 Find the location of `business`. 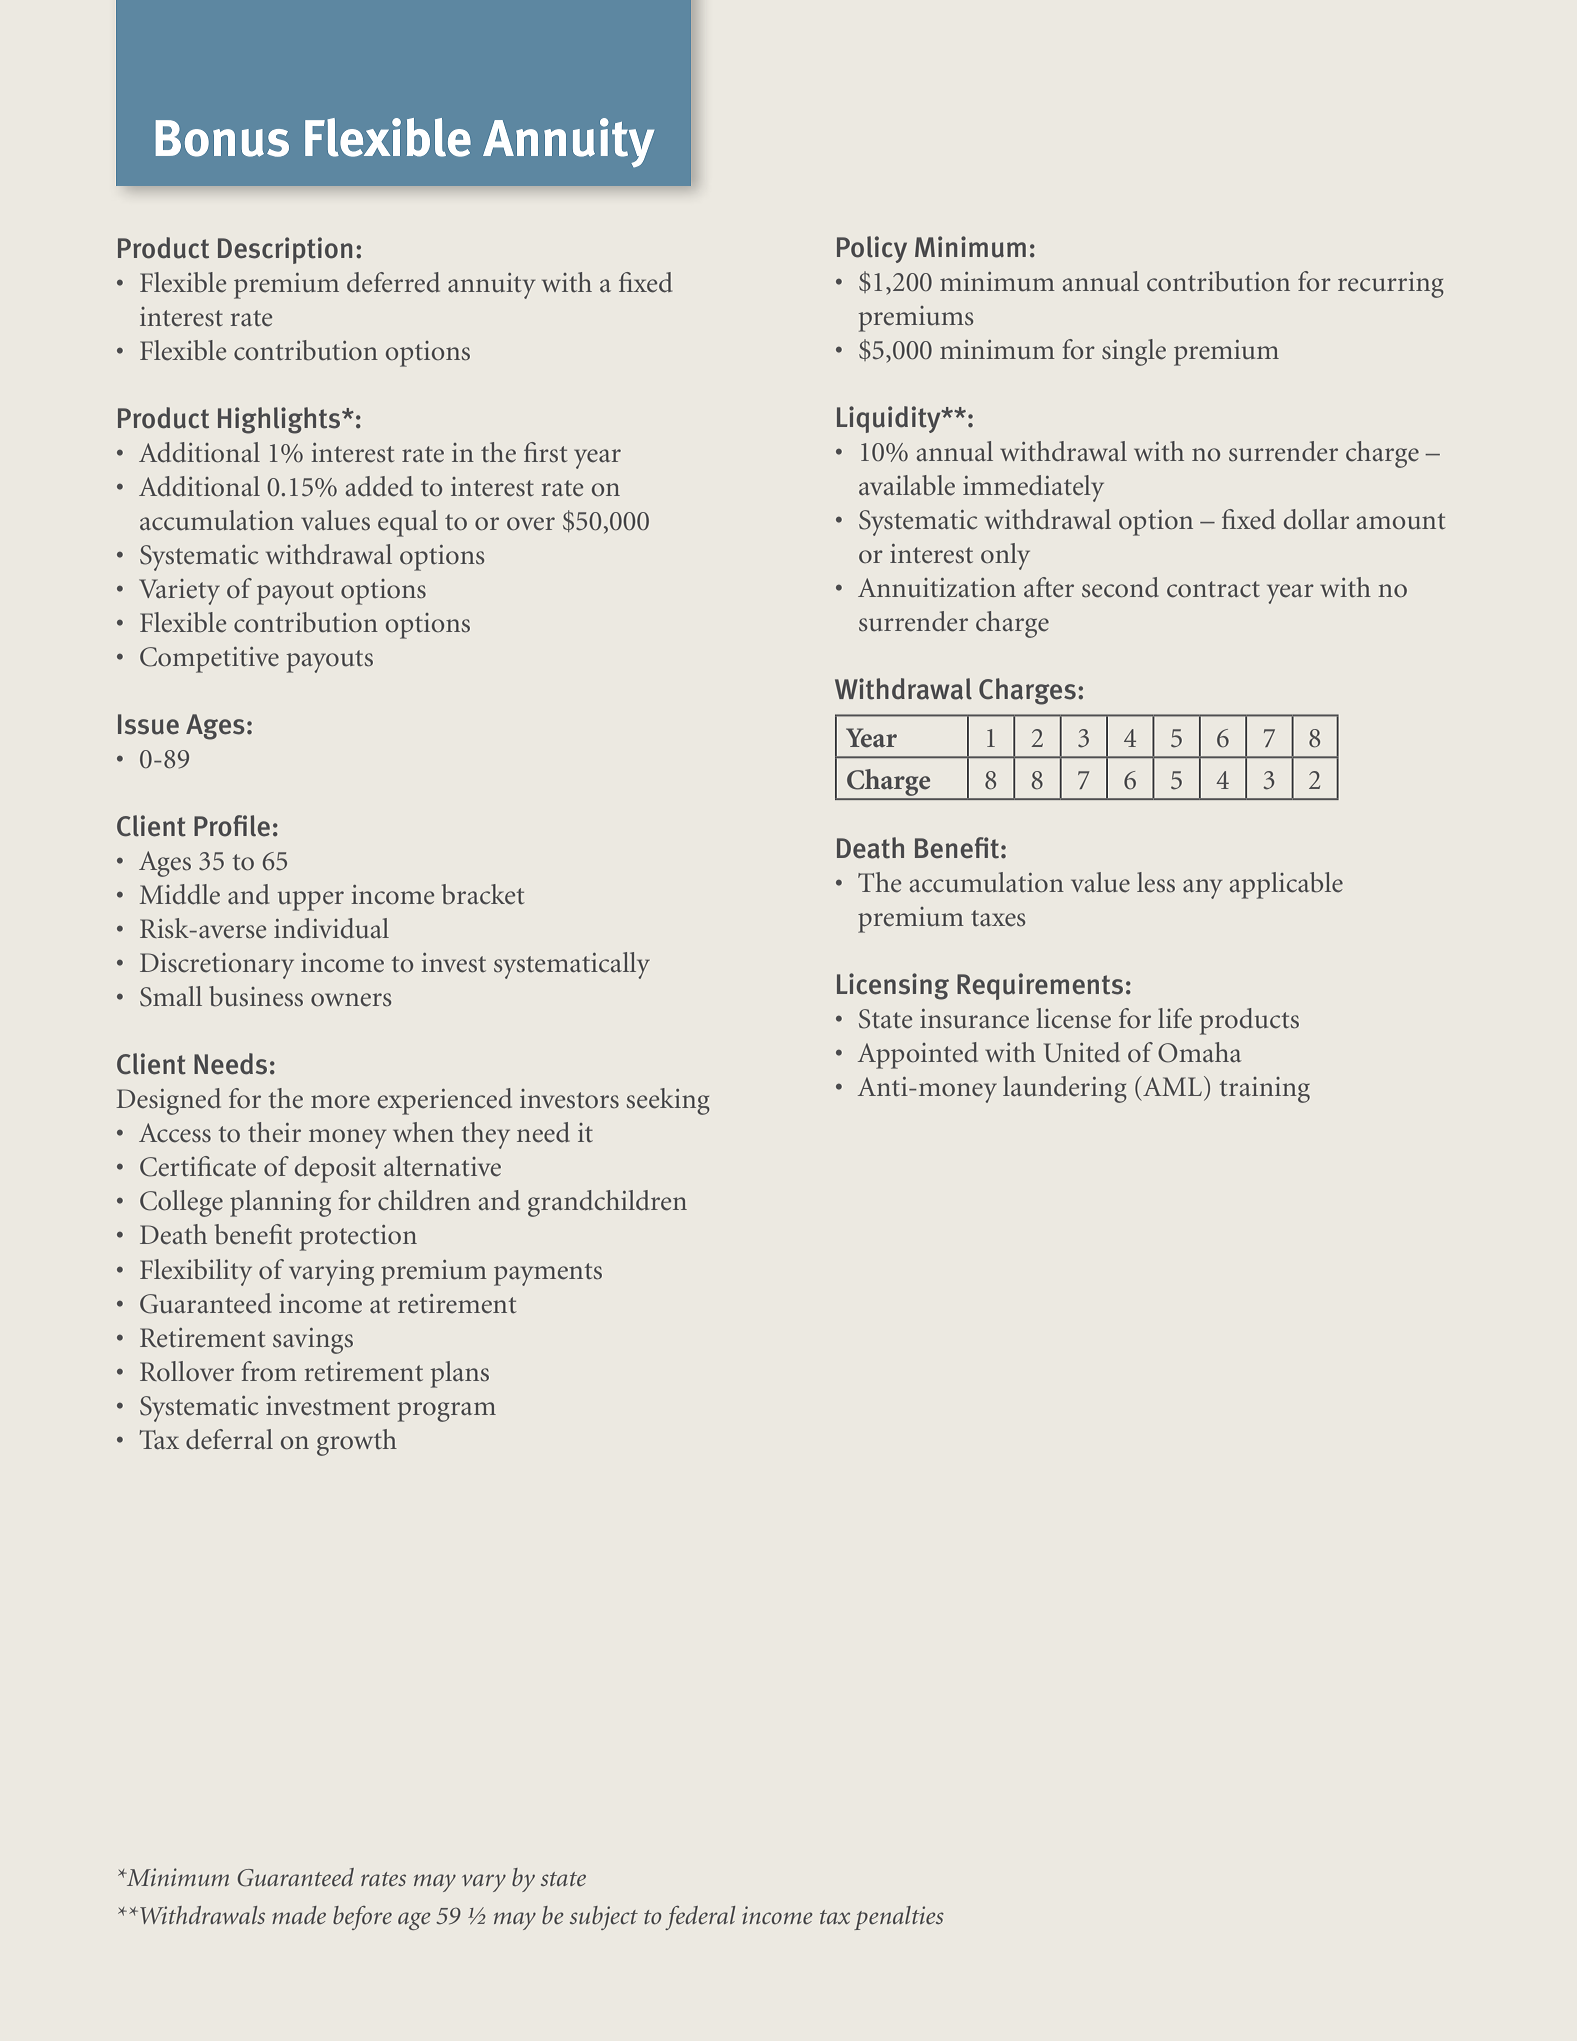

business is located at coordinates (256, 996).
